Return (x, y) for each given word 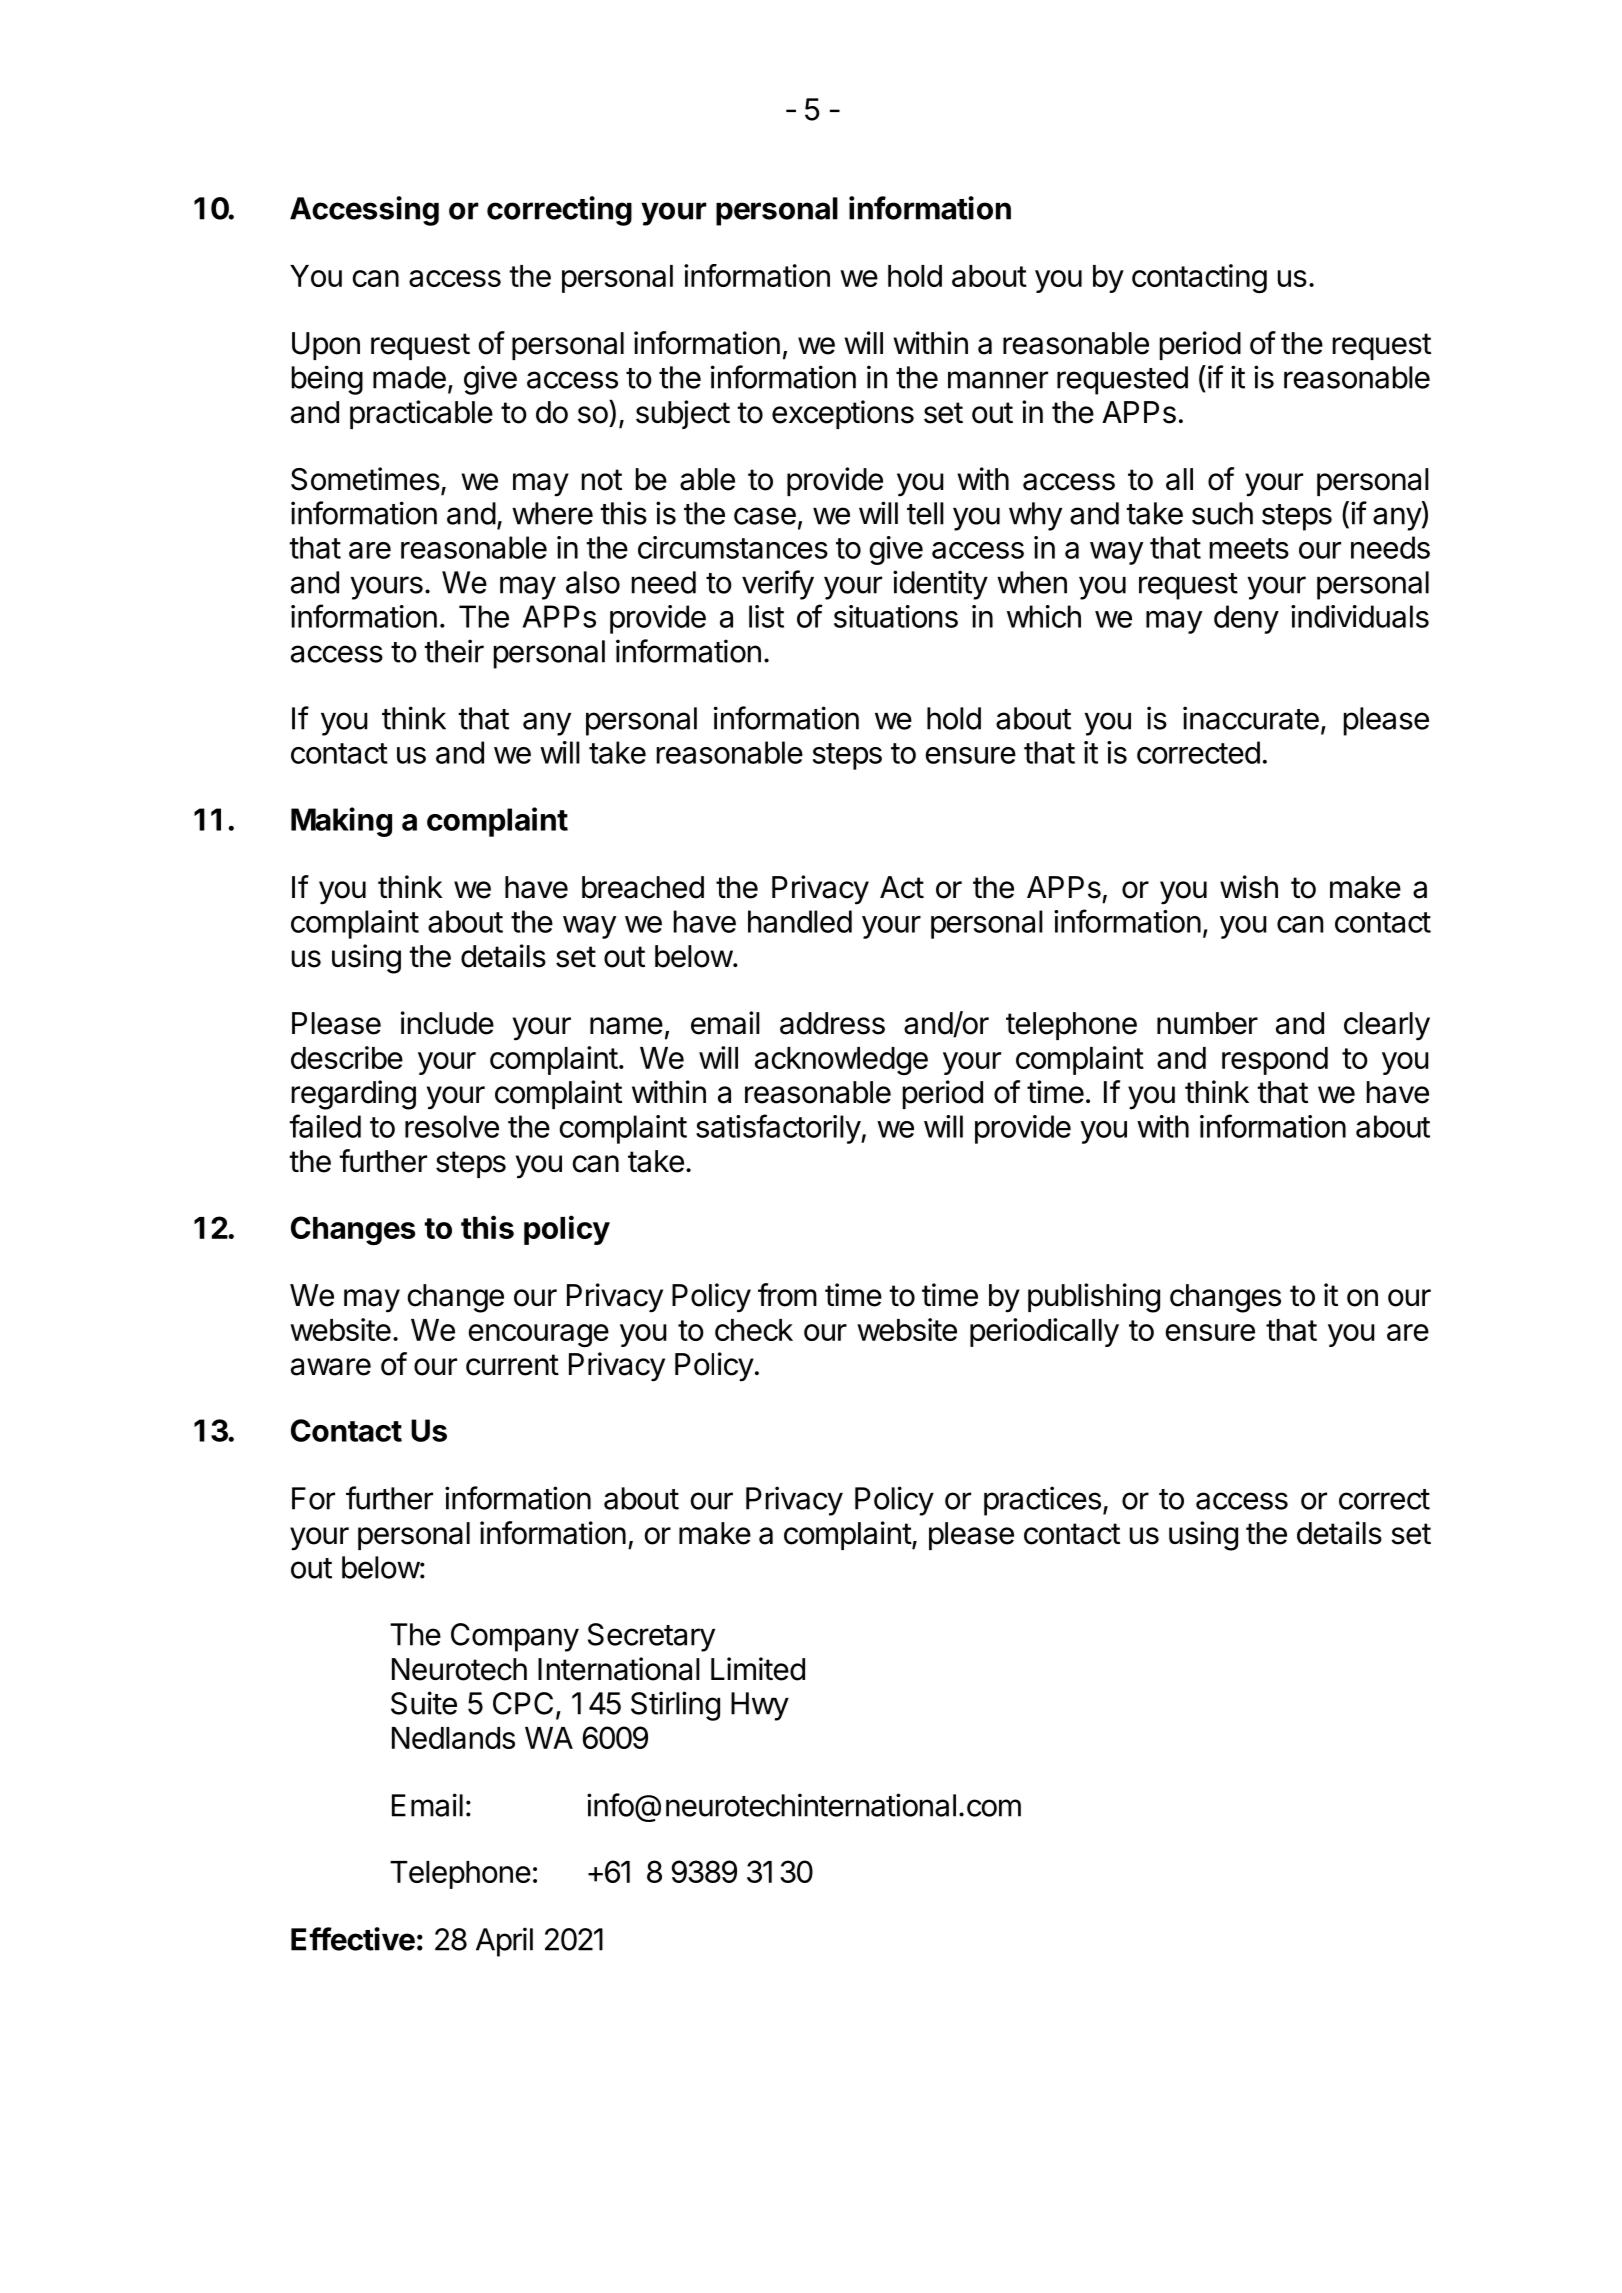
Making (341, 822)
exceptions (843, 414)
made (409, 377)
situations (896, 616)
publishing (1094, 1298)
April (504, 1942)
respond (1275, 1061)
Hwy (760, 1706)
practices (1042, 1501)
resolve (452, 1126)
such (1222, 513)
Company (515, 1637)
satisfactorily (779, 1129)
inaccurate (1251, 718)
